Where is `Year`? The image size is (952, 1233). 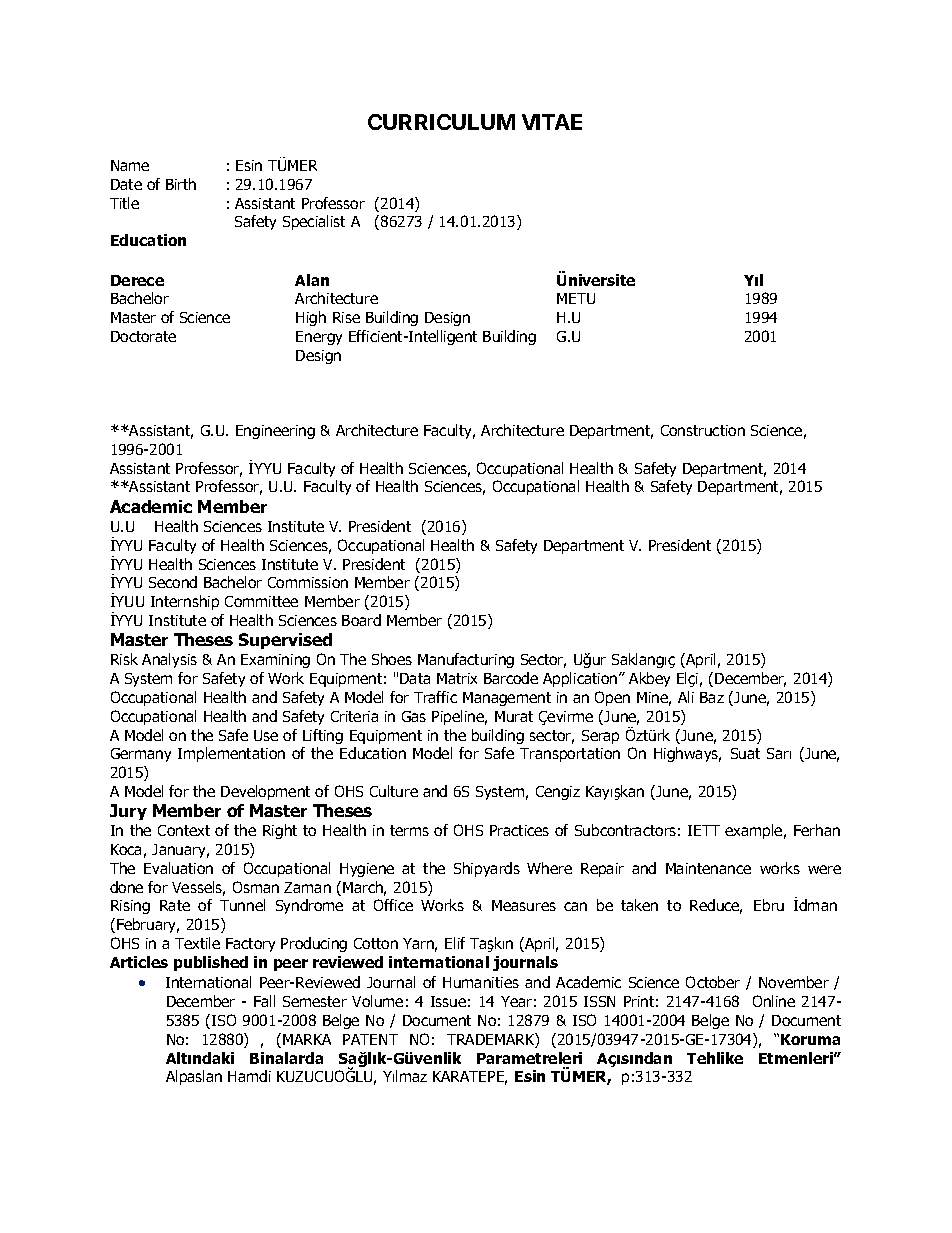
Year is located at coordinates (516, 1001).
